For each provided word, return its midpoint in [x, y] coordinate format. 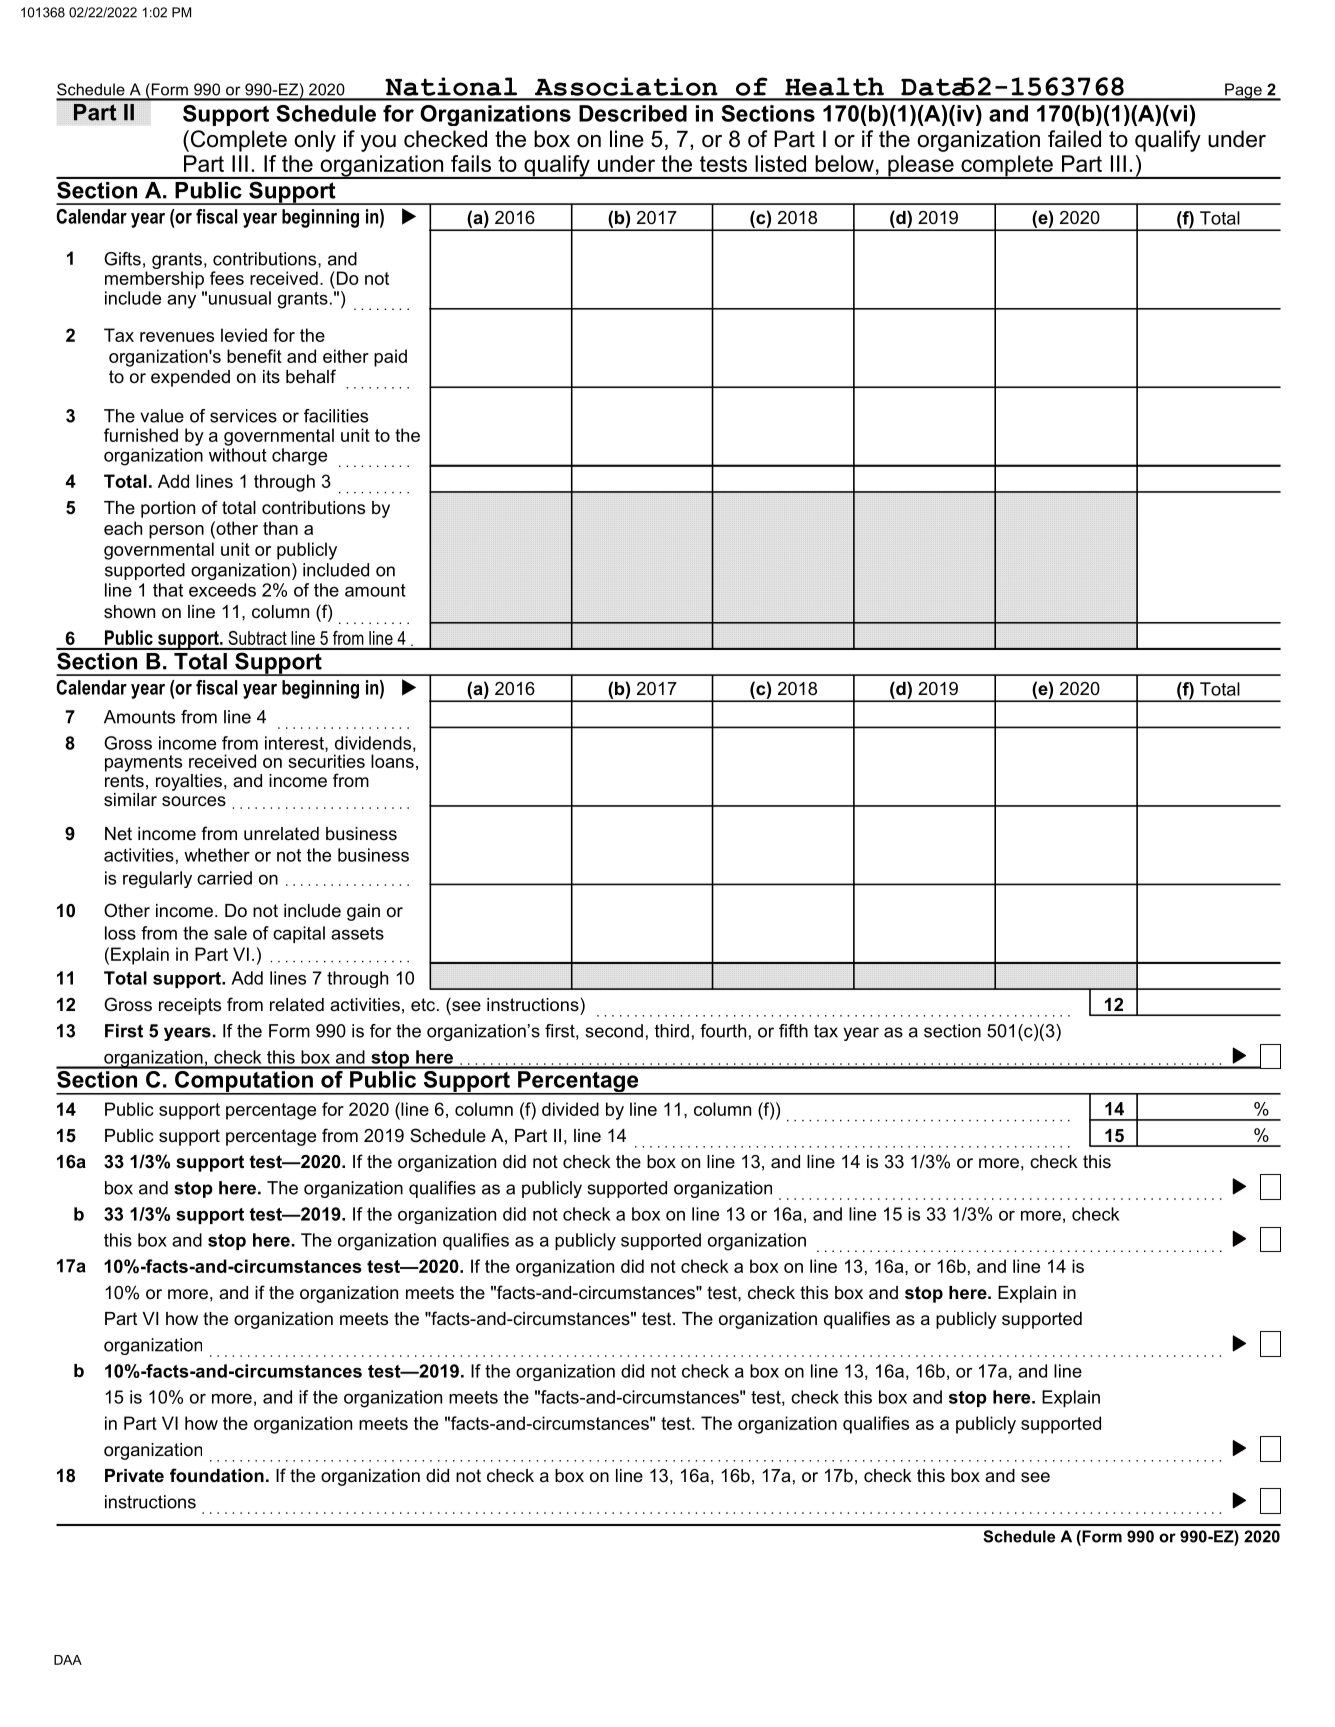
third [672, 1031]
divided [570, 1109]
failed [1074, 139]
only [315, 141]
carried [224, 878]
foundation [217, 1475]
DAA [68, 1660]
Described [633, 113]
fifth [793, 1031]
